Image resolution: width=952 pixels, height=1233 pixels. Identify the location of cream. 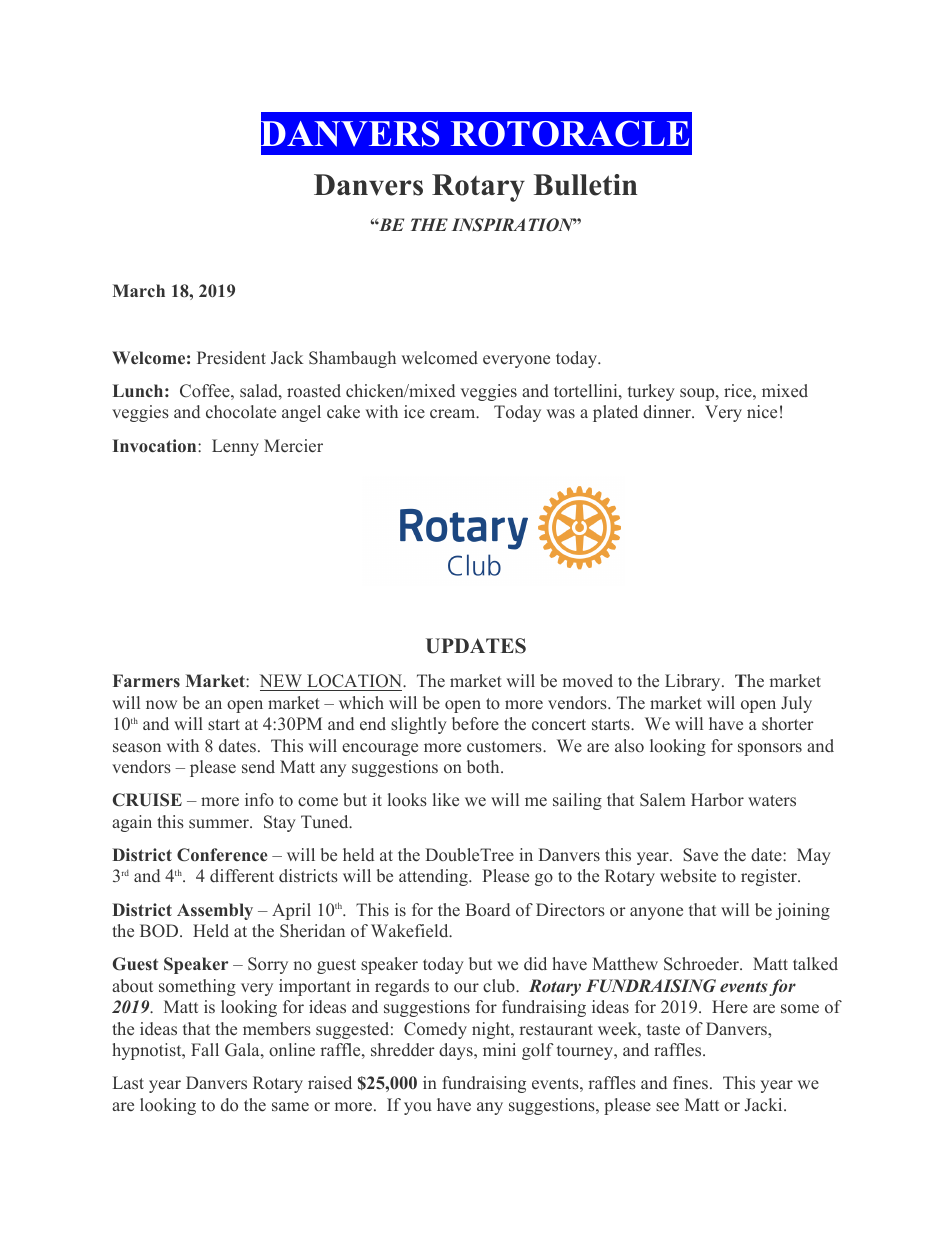
(453, 414).
